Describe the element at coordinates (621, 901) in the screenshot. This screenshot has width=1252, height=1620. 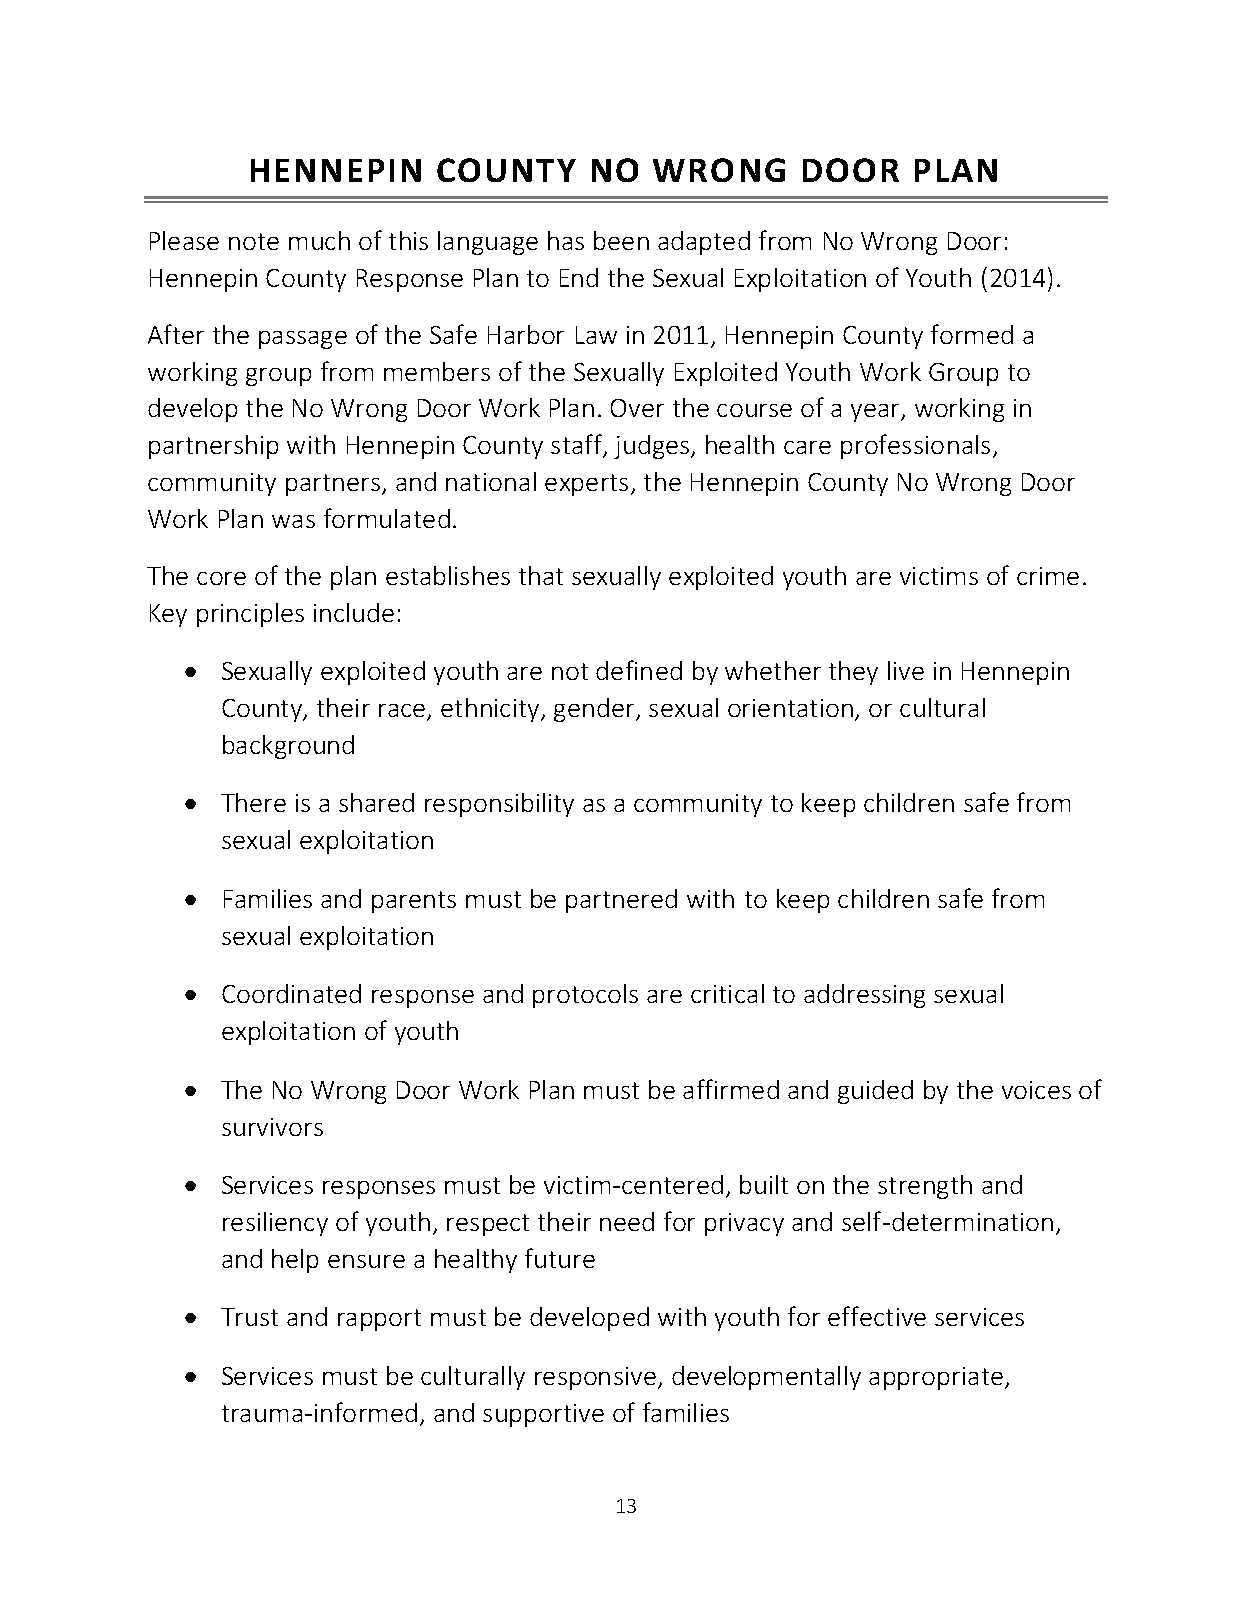
I see `partnered` at that location.
